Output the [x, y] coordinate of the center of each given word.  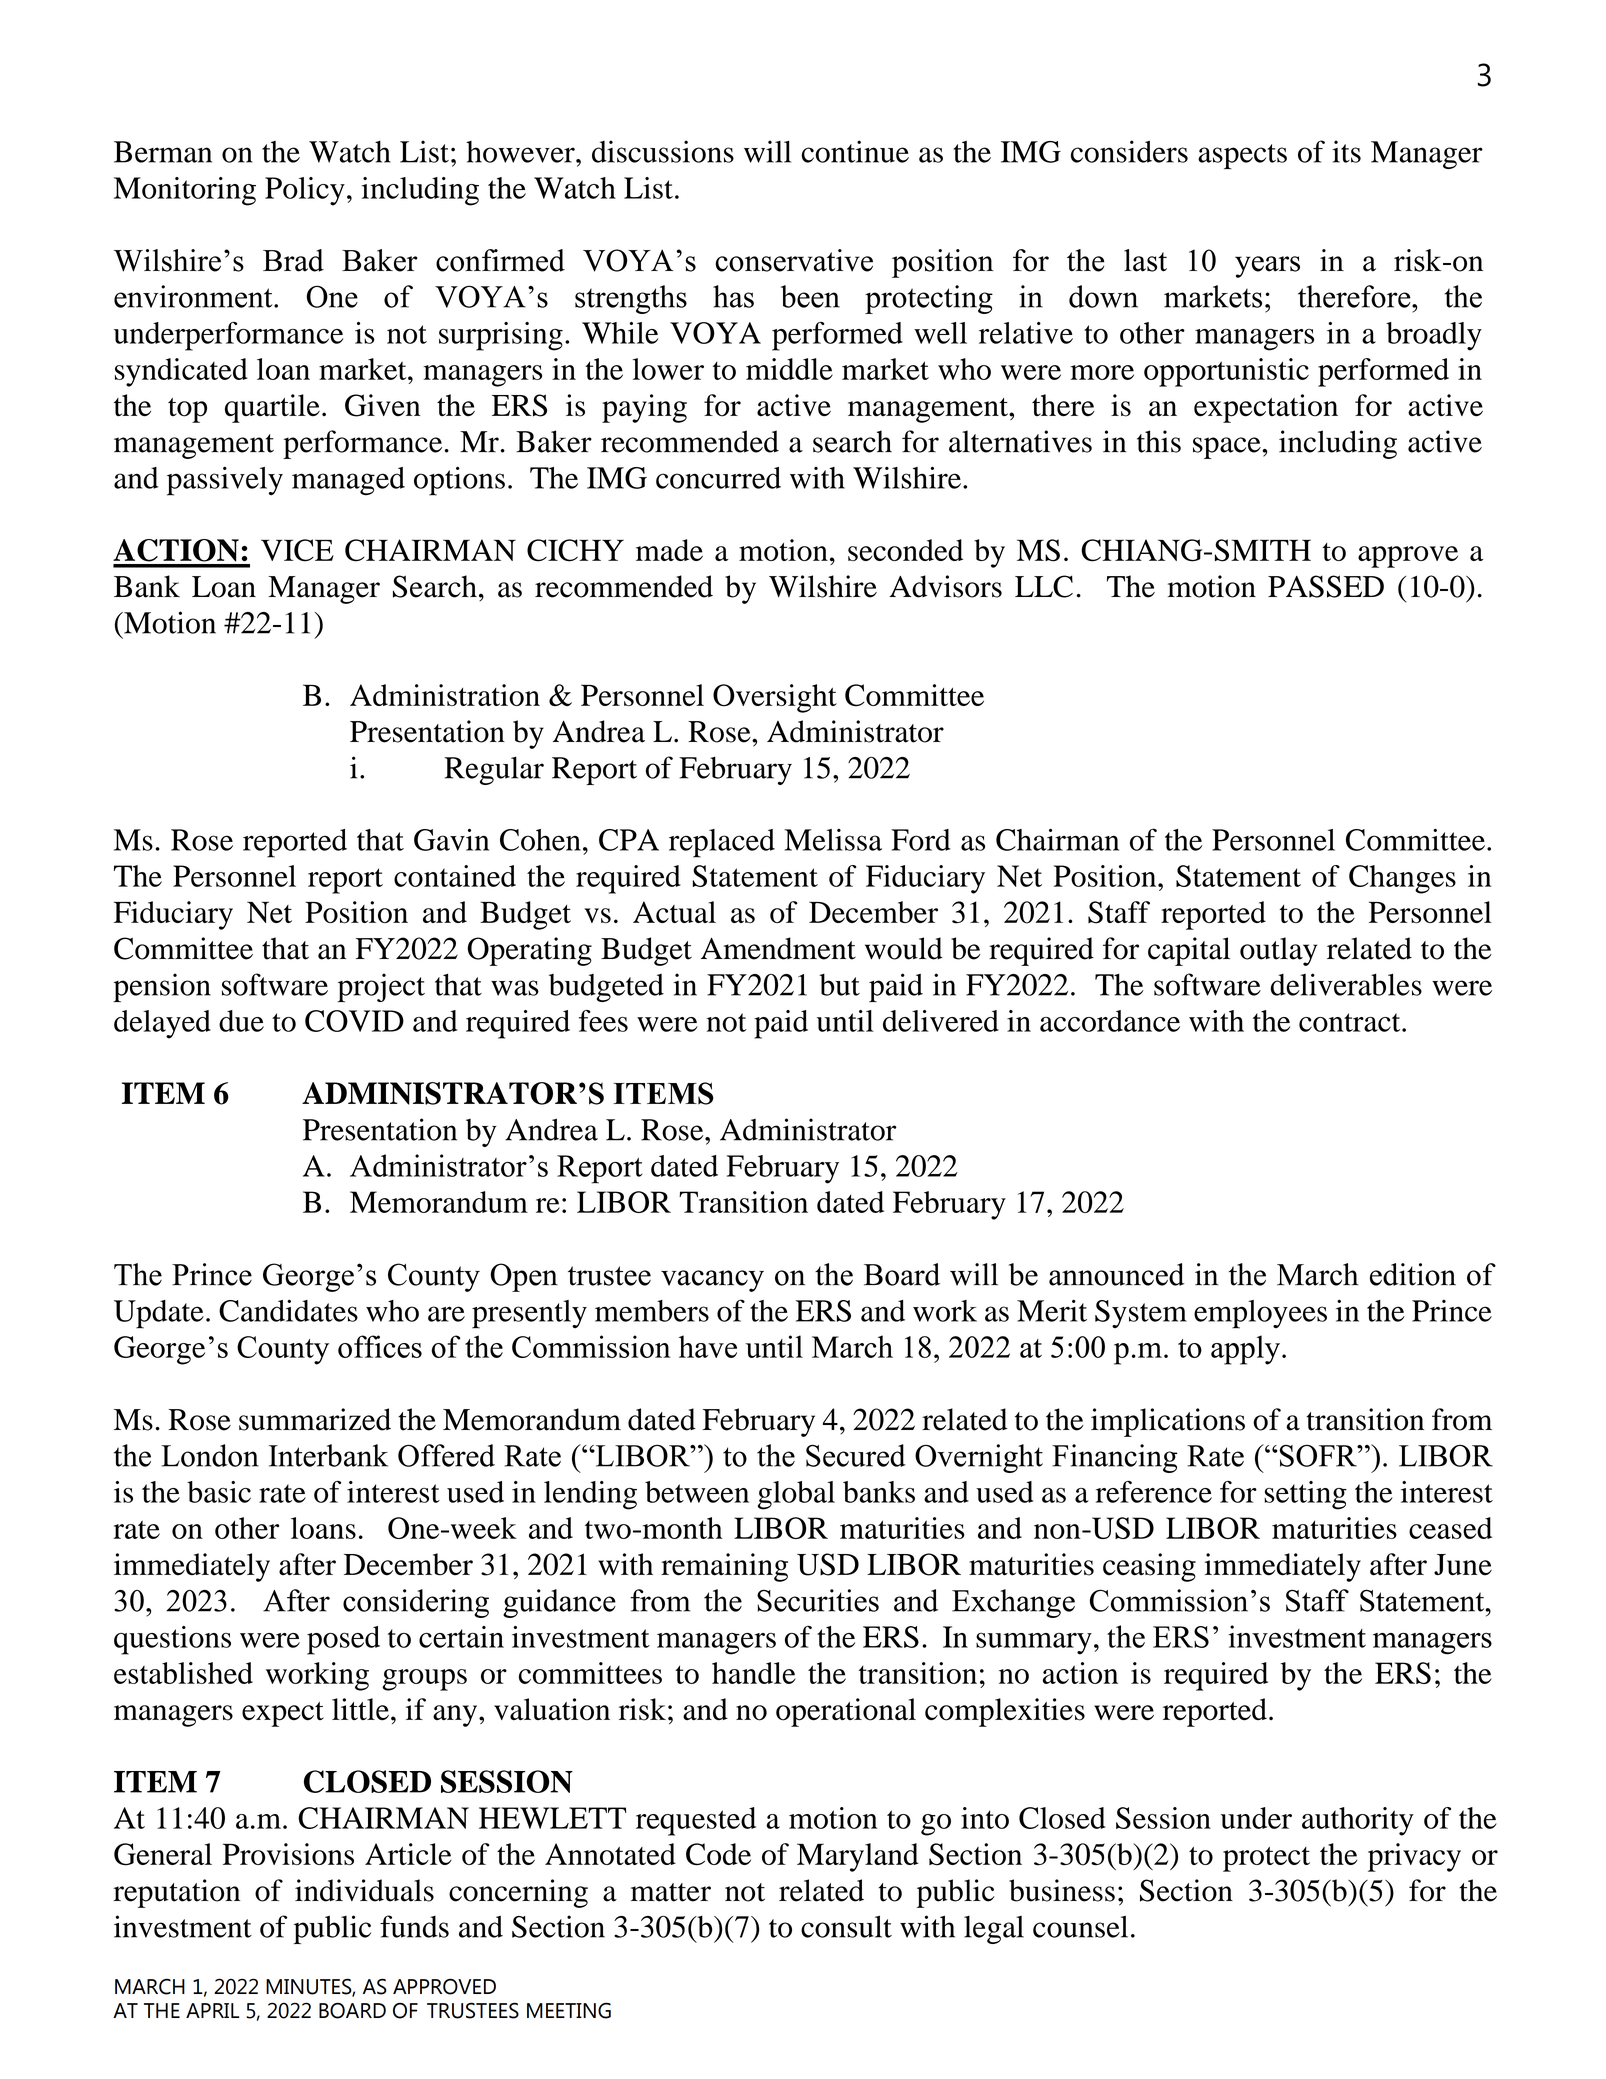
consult [846, 1926]
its [1346, 151]
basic [219, 1492]
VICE [297, 550]
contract [1351, 1022]
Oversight [775, 698]
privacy [1414, 1857]
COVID [354, 1021]
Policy [305, 191]
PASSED [1326, 586]
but [839, 985]
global [796, 1495]
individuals [364, 1890]
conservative [794, 260]
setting [1305, 1495]
